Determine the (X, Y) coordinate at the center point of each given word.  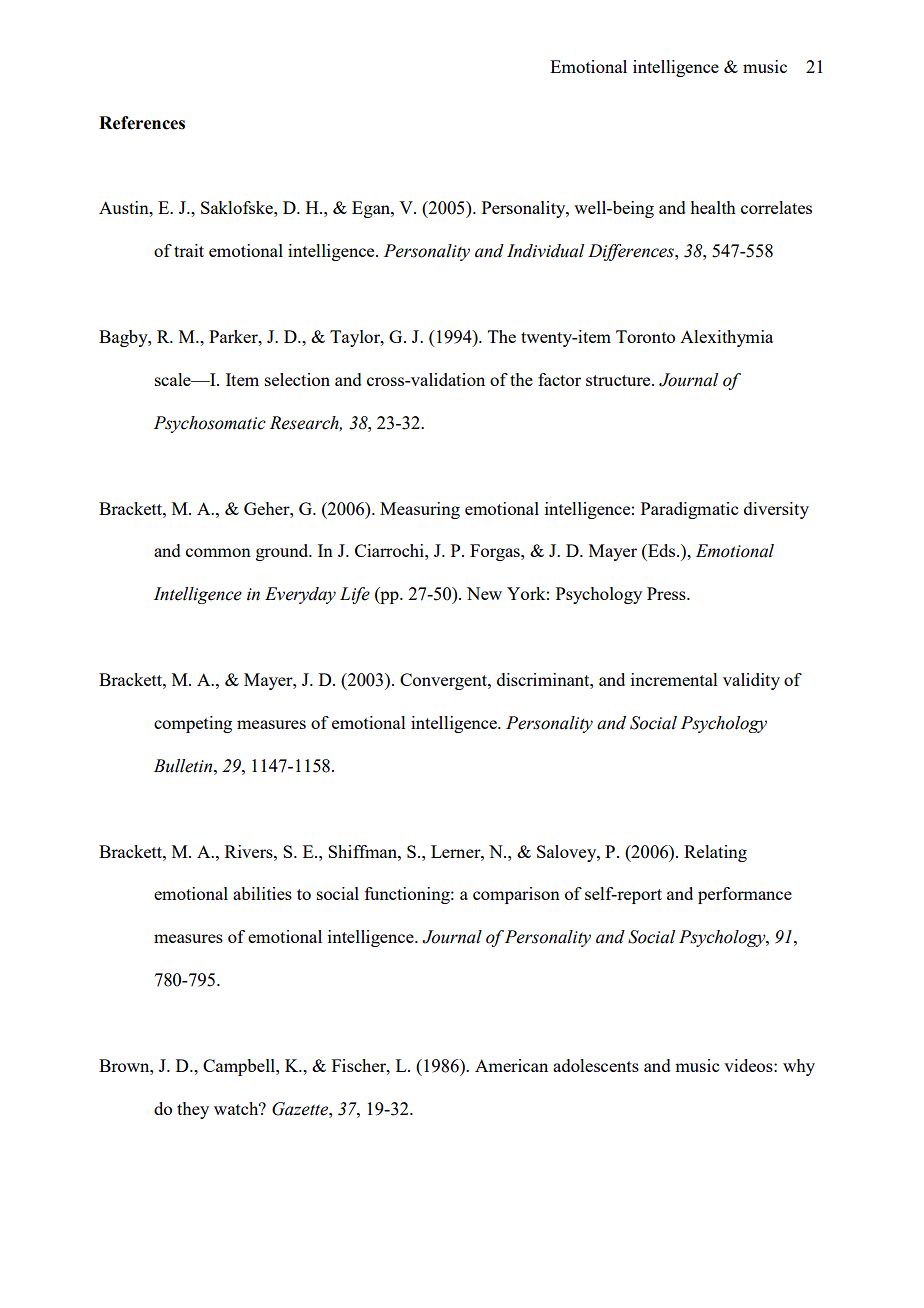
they (193, 1110)
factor (559, 379)
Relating (715, 853)
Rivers (250, 851)
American (511, 1065)
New (484, 593)
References (142, 123)
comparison (516, 895)
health (713, 207)
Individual (545, 251)
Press (667, 593)
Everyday (300, 595)
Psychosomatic (210, 424)
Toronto (645, 336)
